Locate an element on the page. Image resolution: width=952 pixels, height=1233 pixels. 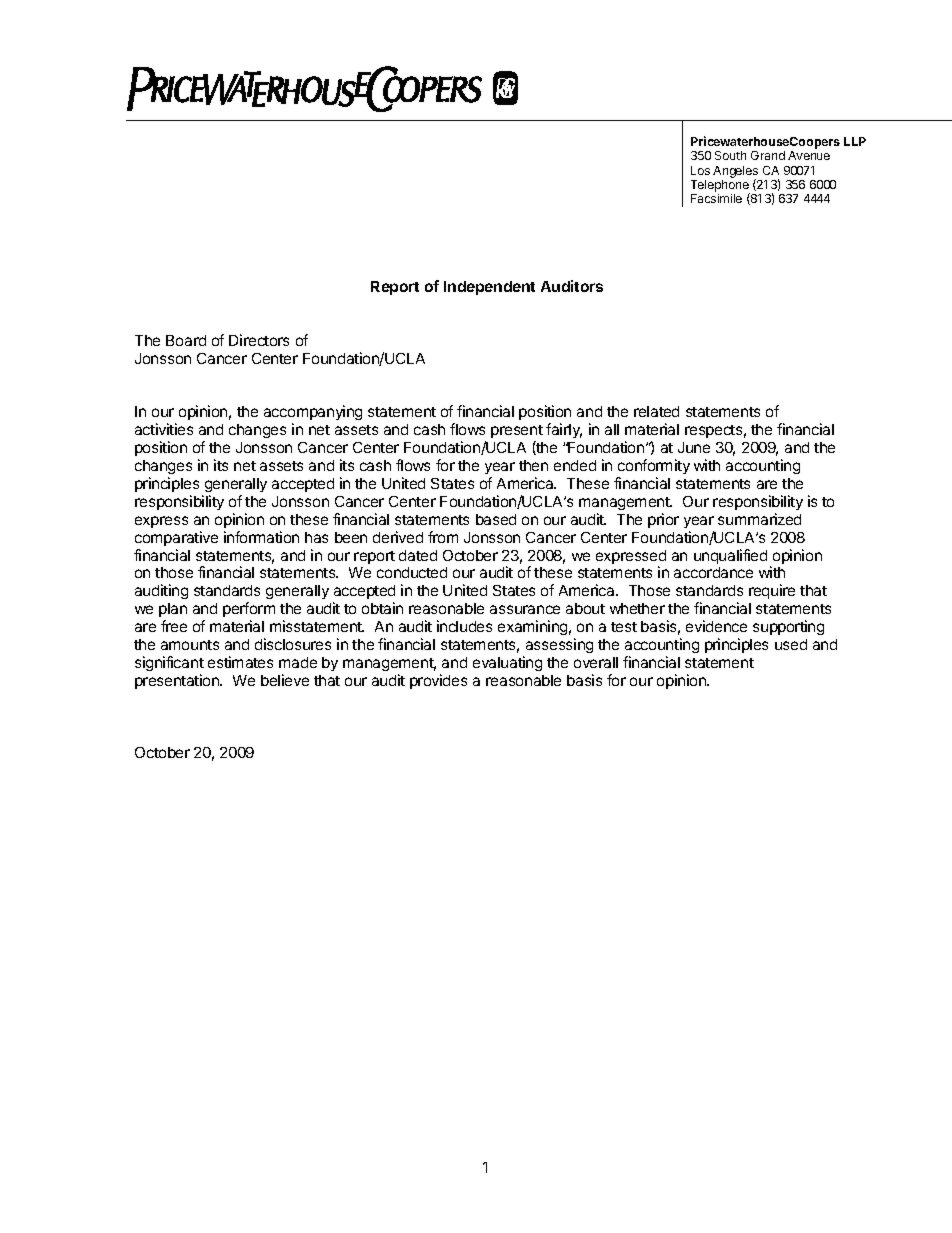
information is located at coordinates (261, 537).
